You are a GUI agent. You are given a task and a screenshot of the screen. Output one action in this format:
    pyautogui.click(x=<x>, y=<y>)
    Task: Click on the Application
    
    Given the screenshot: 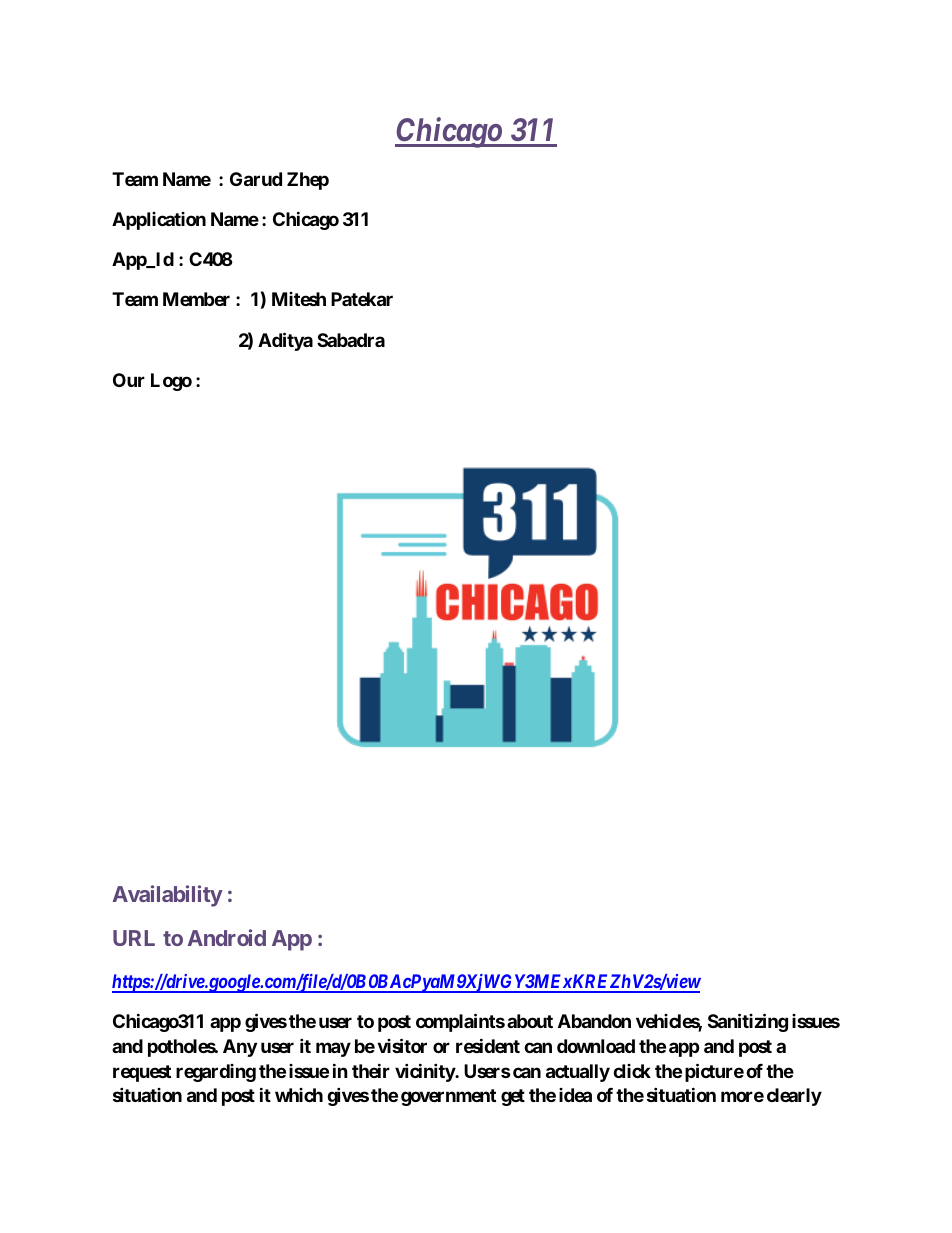 What is the action you would take?
    pyautogui.click(x=159, y=221)
